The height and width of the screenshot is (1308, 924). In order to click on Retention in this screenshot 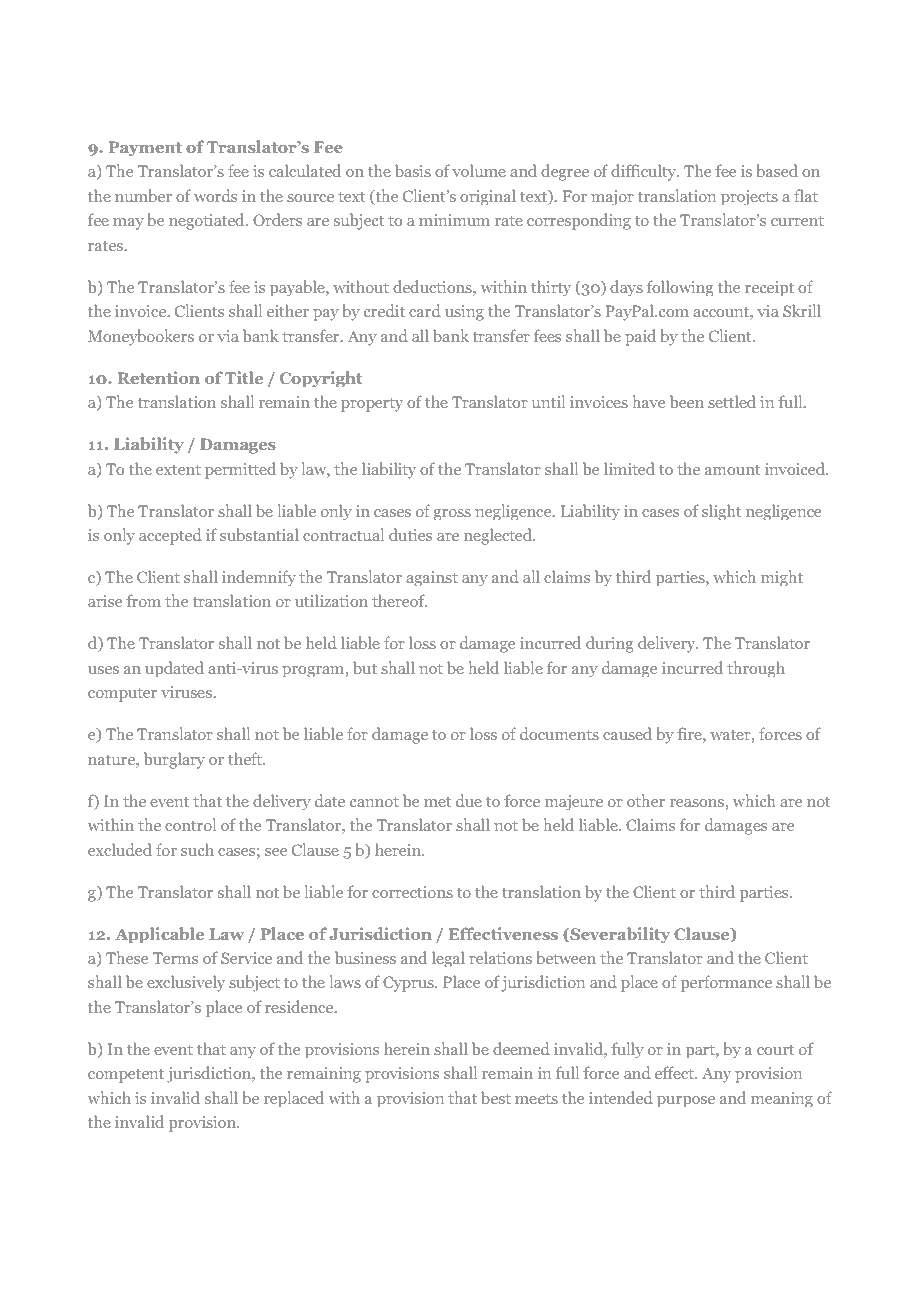, I will do `click(159, 377)`.
